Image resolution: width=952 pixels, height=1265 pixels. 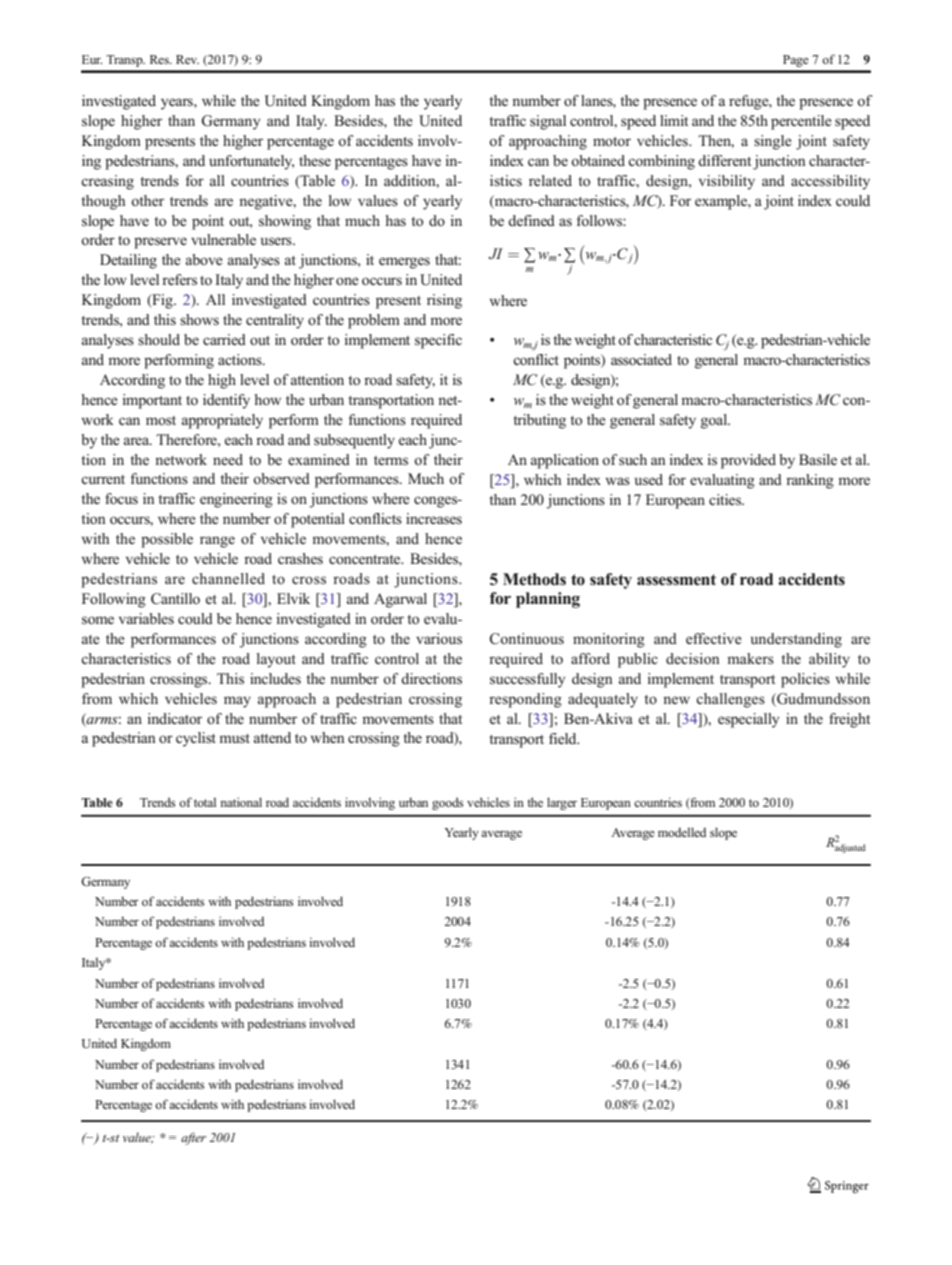 What do you see at coordinates (748, 720) in the screenshot?
I see `especially` at bounding box center [748, 720].
